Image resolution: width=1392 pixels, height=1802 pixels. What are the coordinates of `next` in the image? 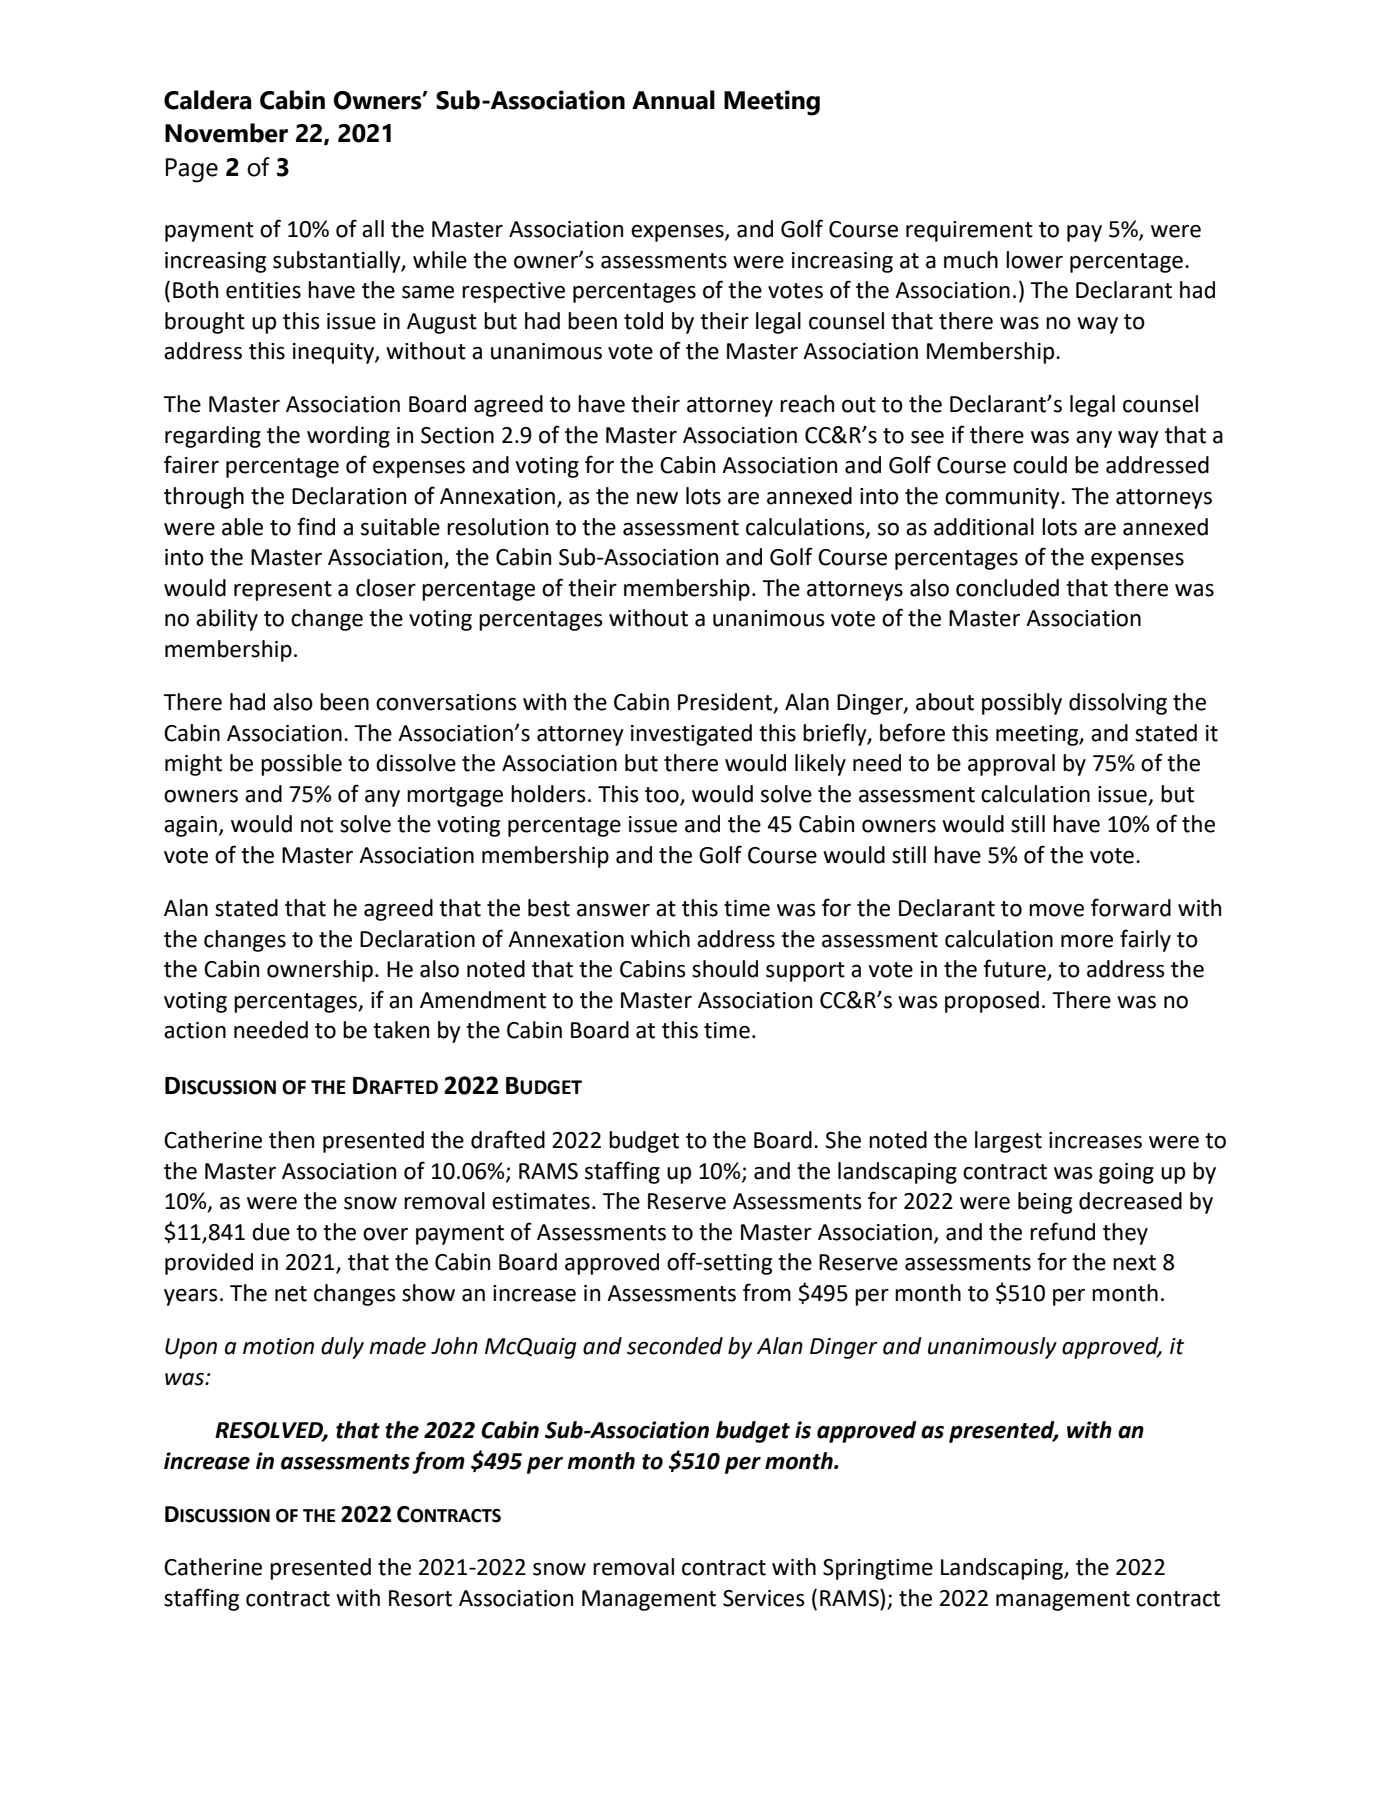 It's located at (1134, 1263).
